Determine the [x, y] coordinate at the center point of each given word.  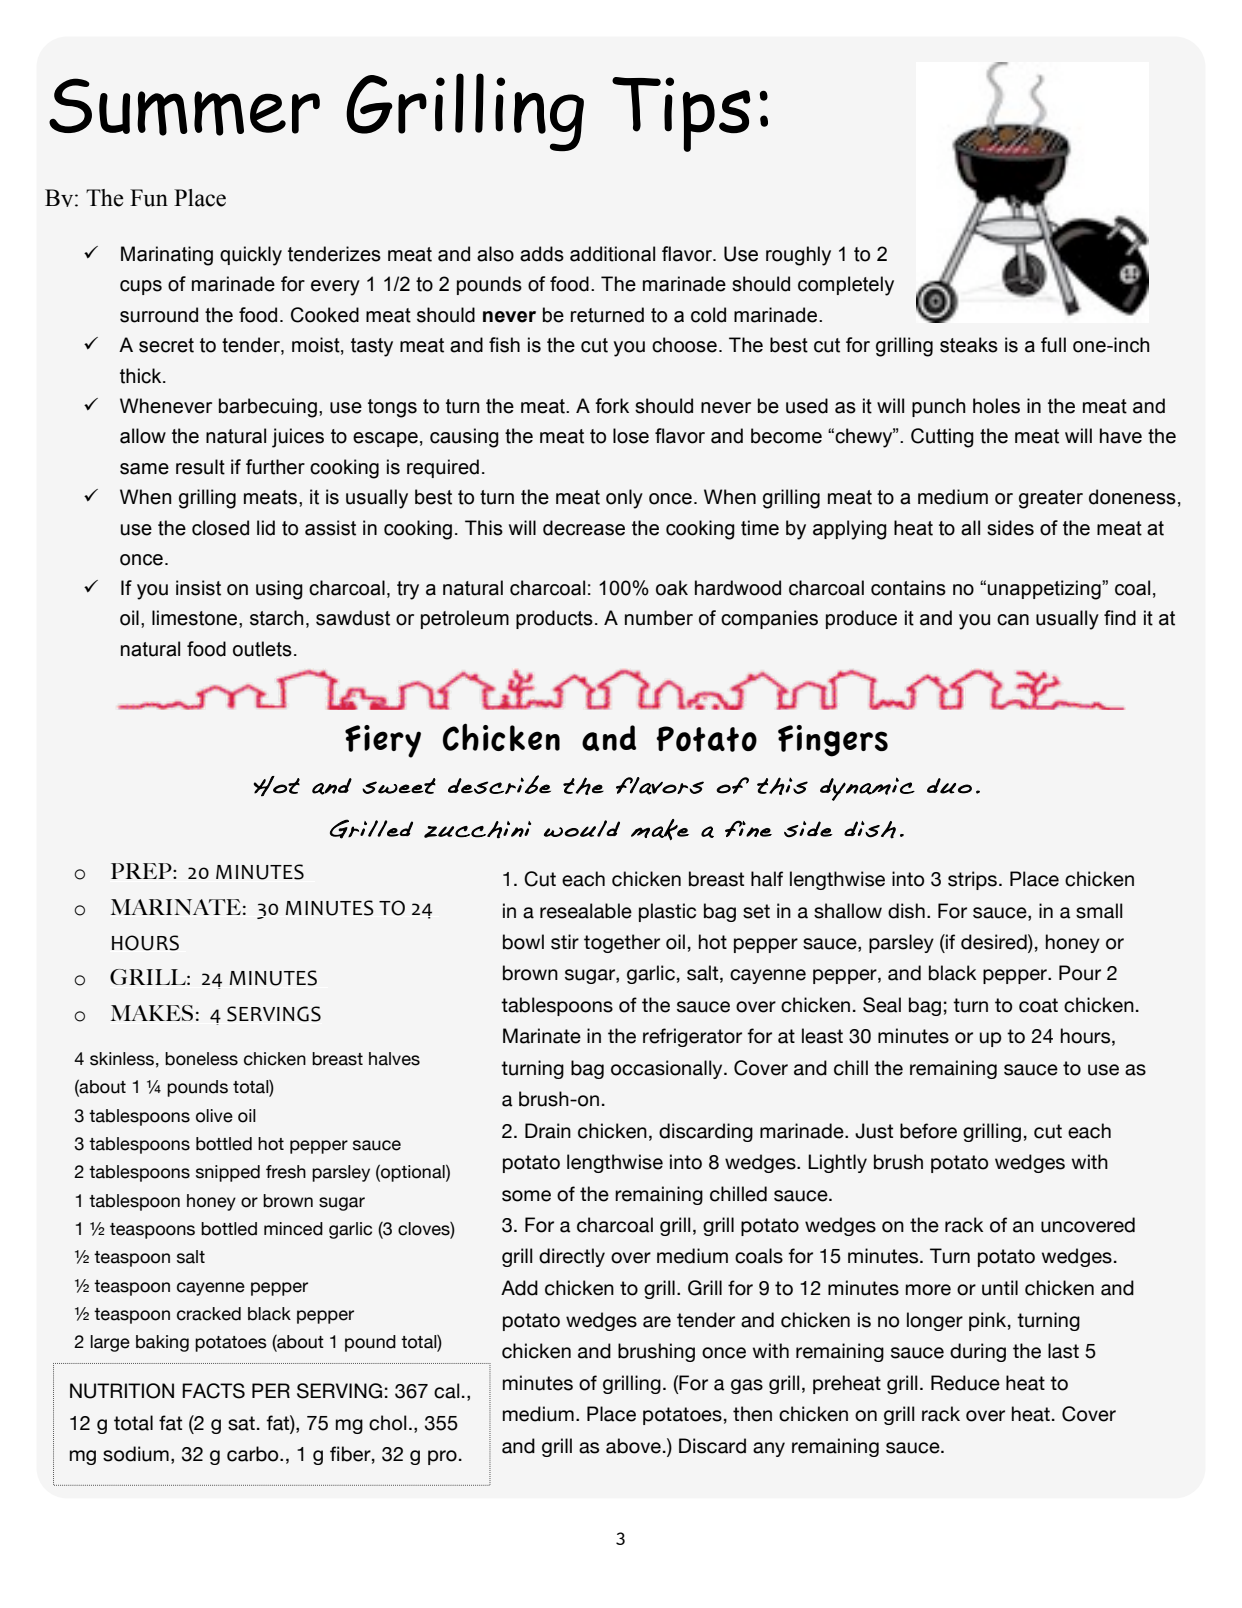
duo [949, 786]
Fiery [383, 741]
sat [241, 1423]
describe [499, 784]
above [633, 1446]
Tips [681, 114]
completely [846, 286]
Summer [184, 107]
